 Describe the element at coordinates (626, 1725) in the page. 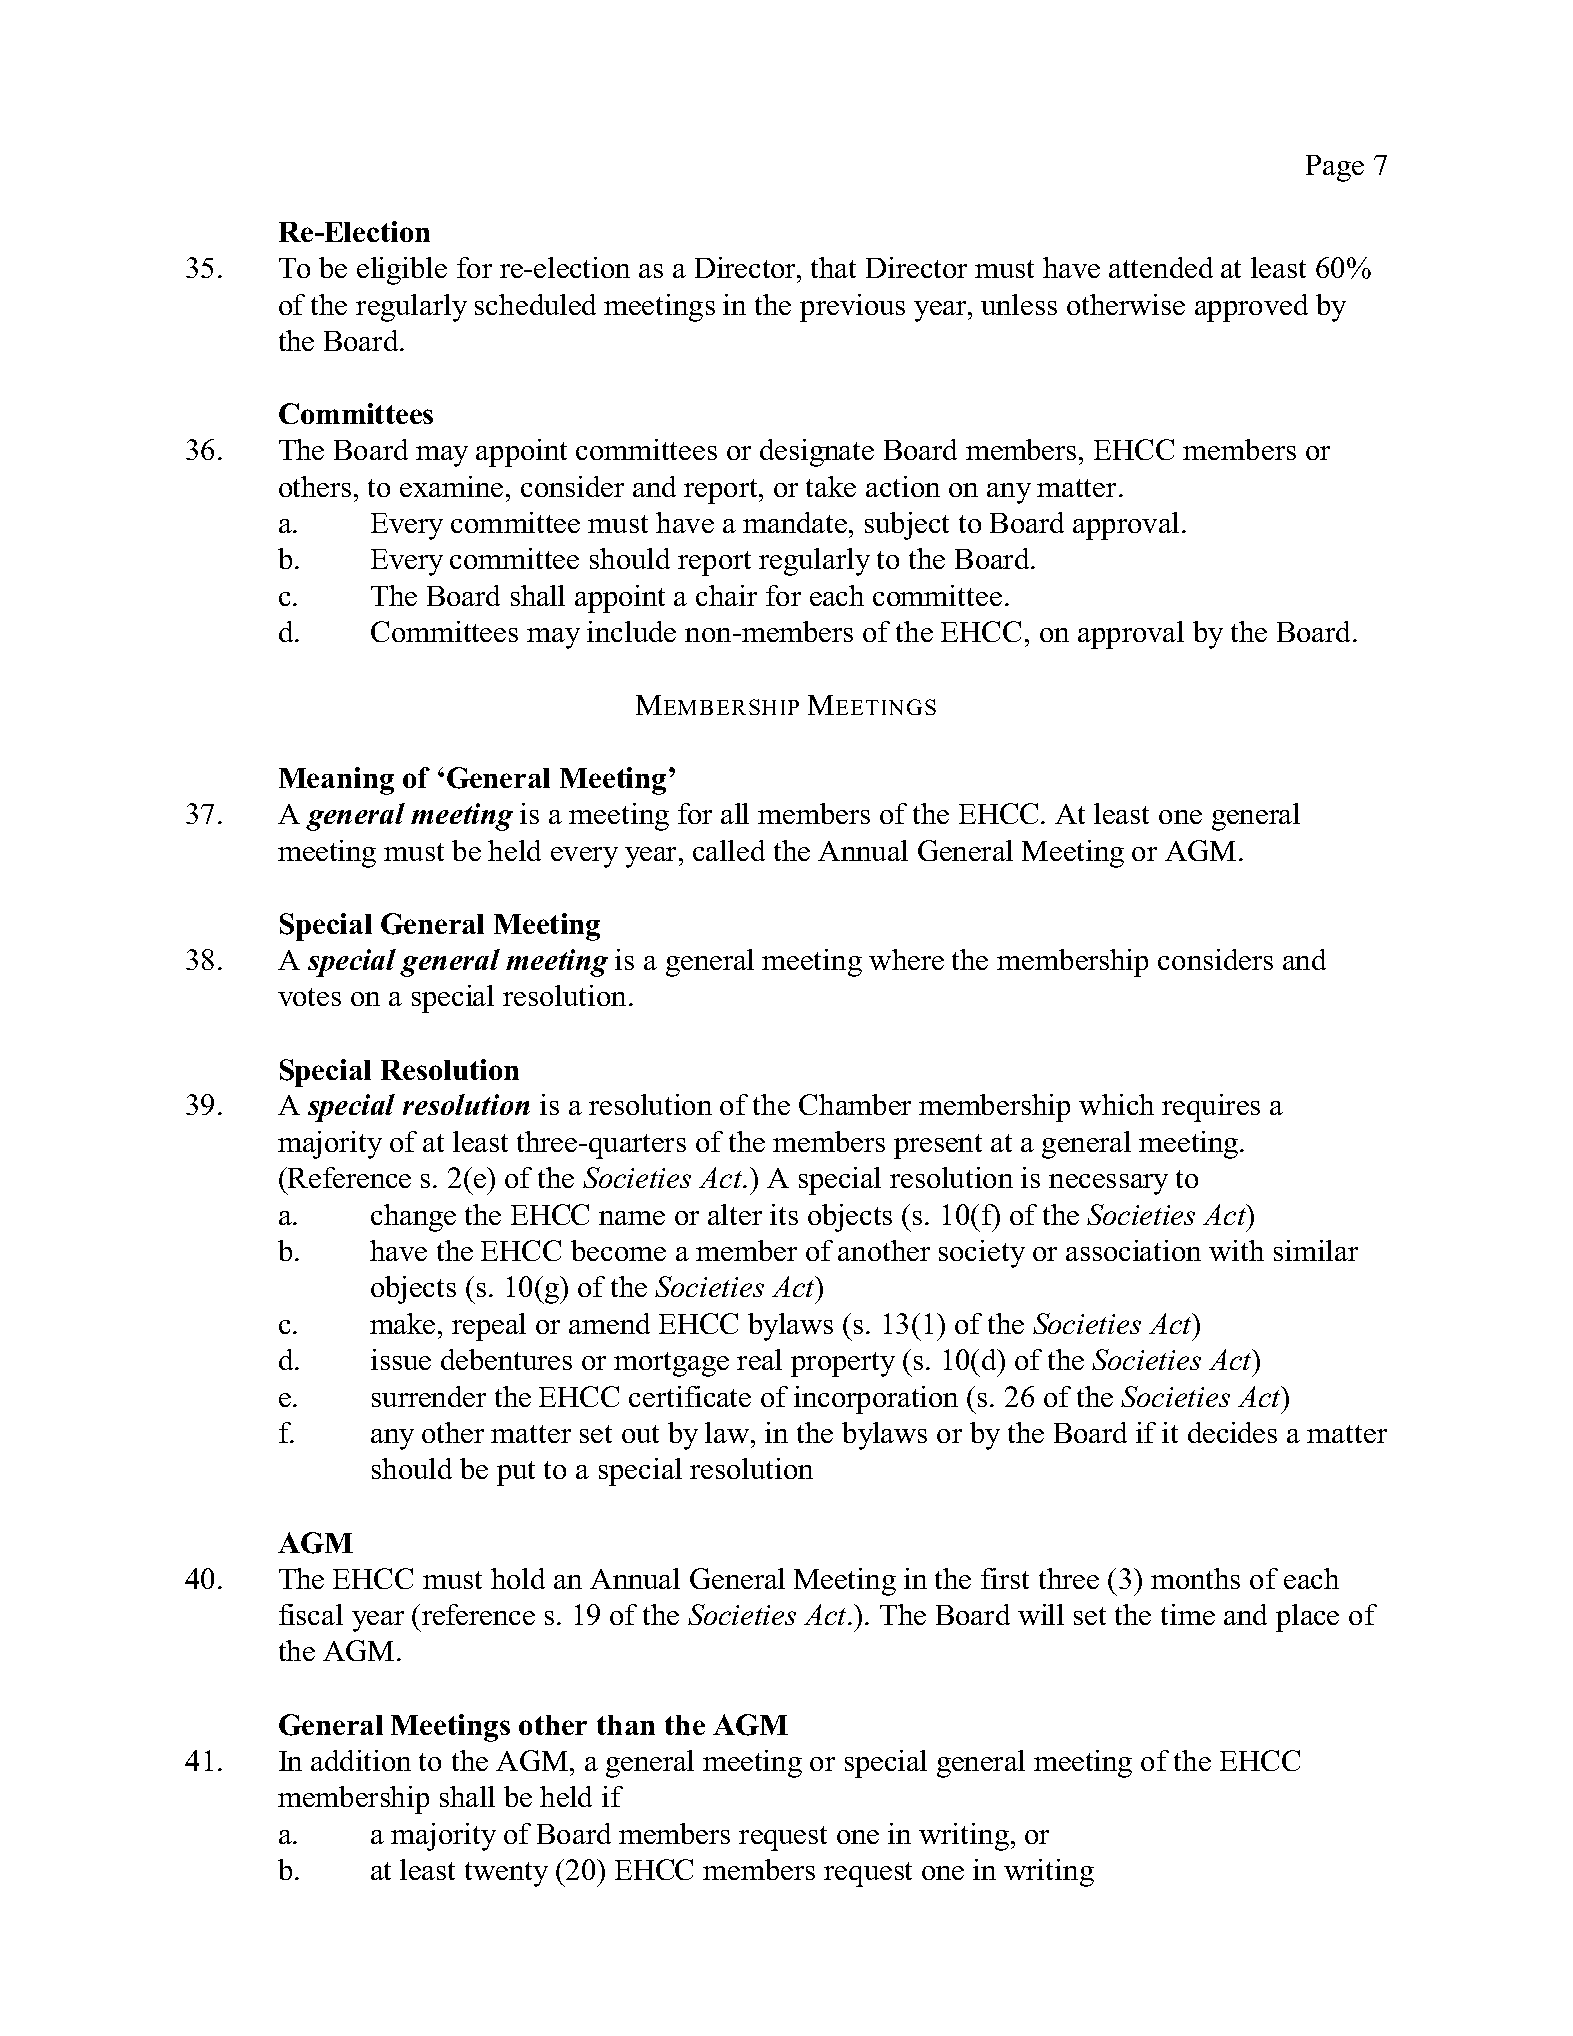

I see `than` at that location.
